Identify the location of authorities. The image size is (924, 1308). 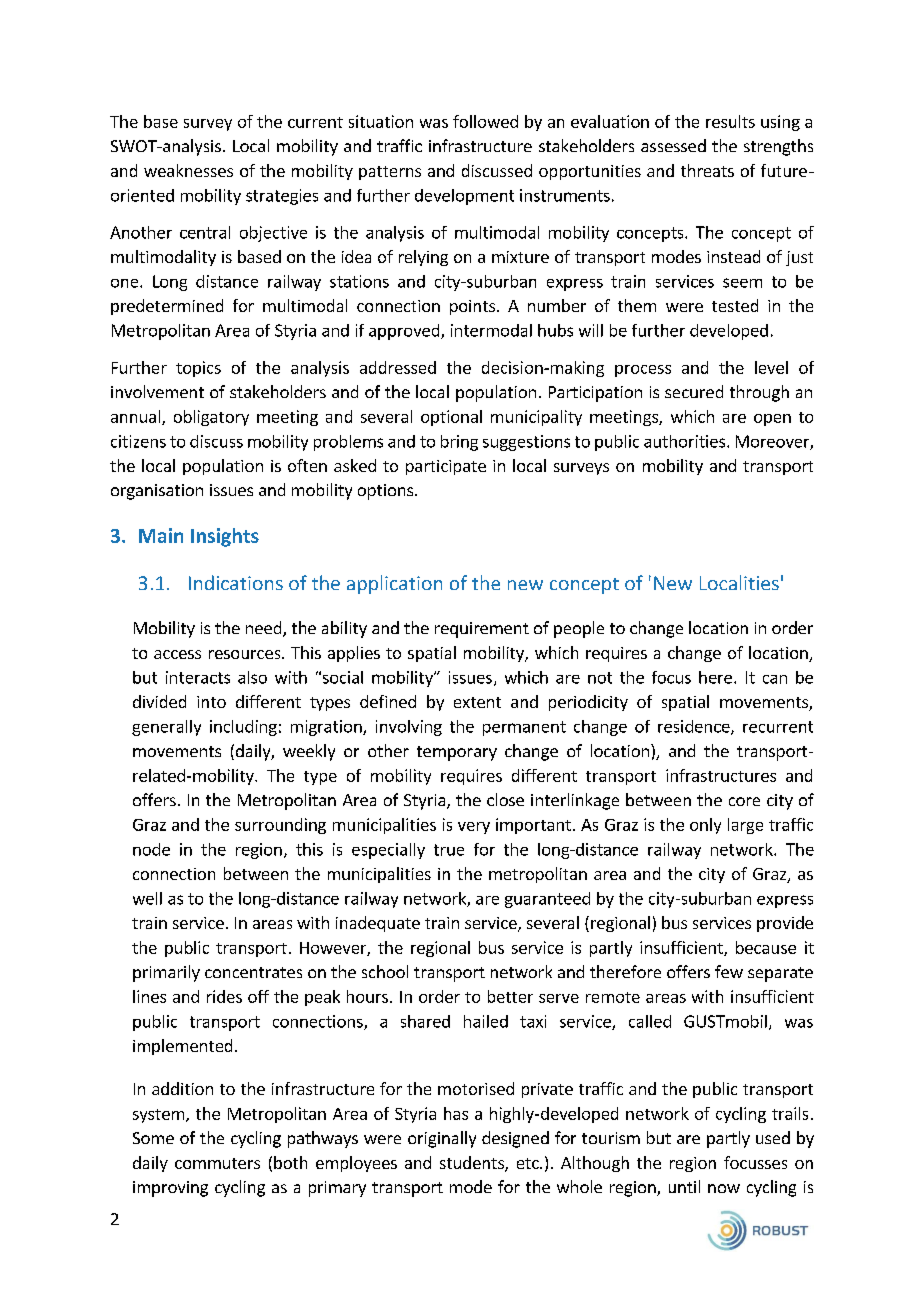
(686, 441).
